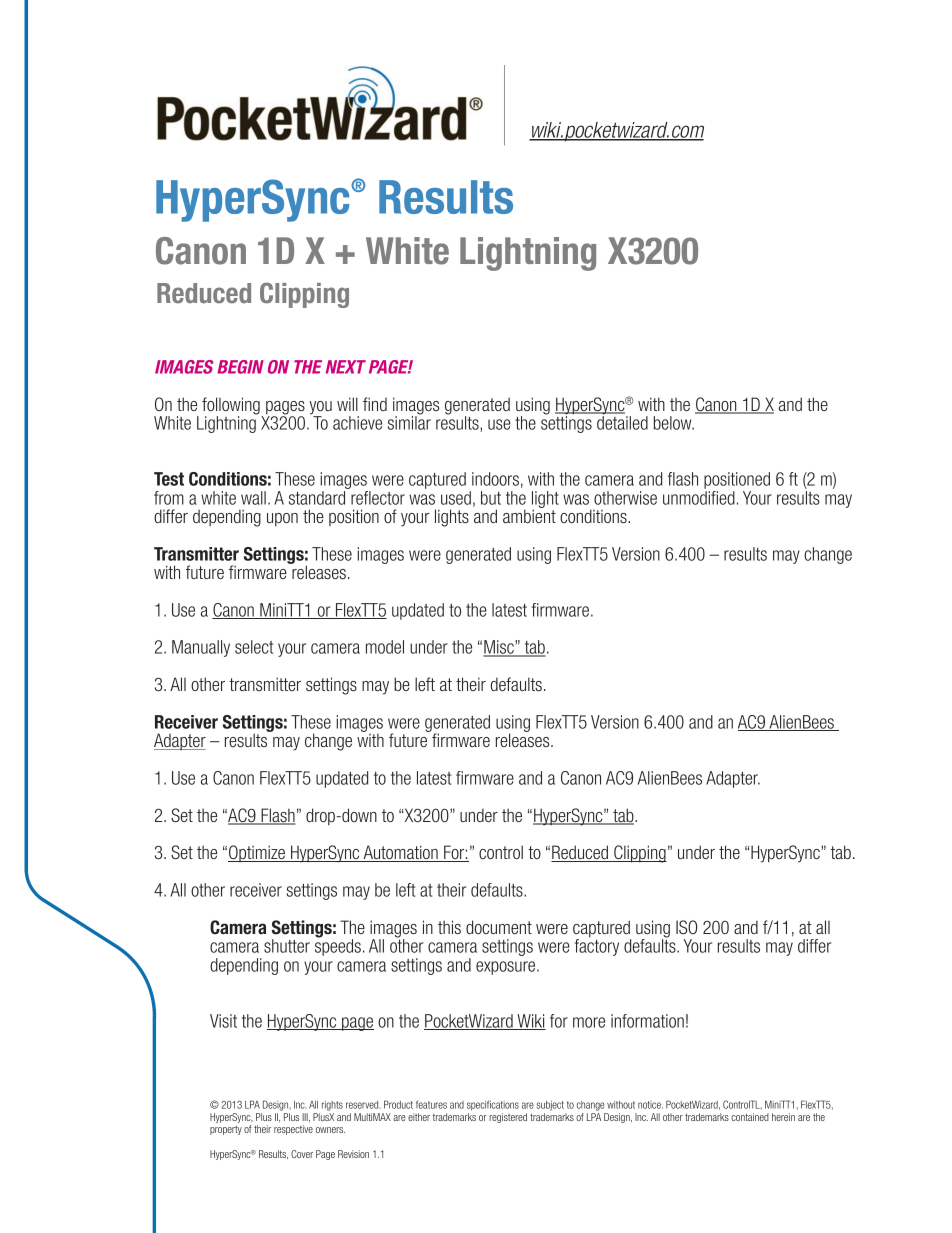 This screenshot has width=952, height=1233. Describe the element at coordinates (529, 515) in the screenshot. I see `ambient` at that location.
